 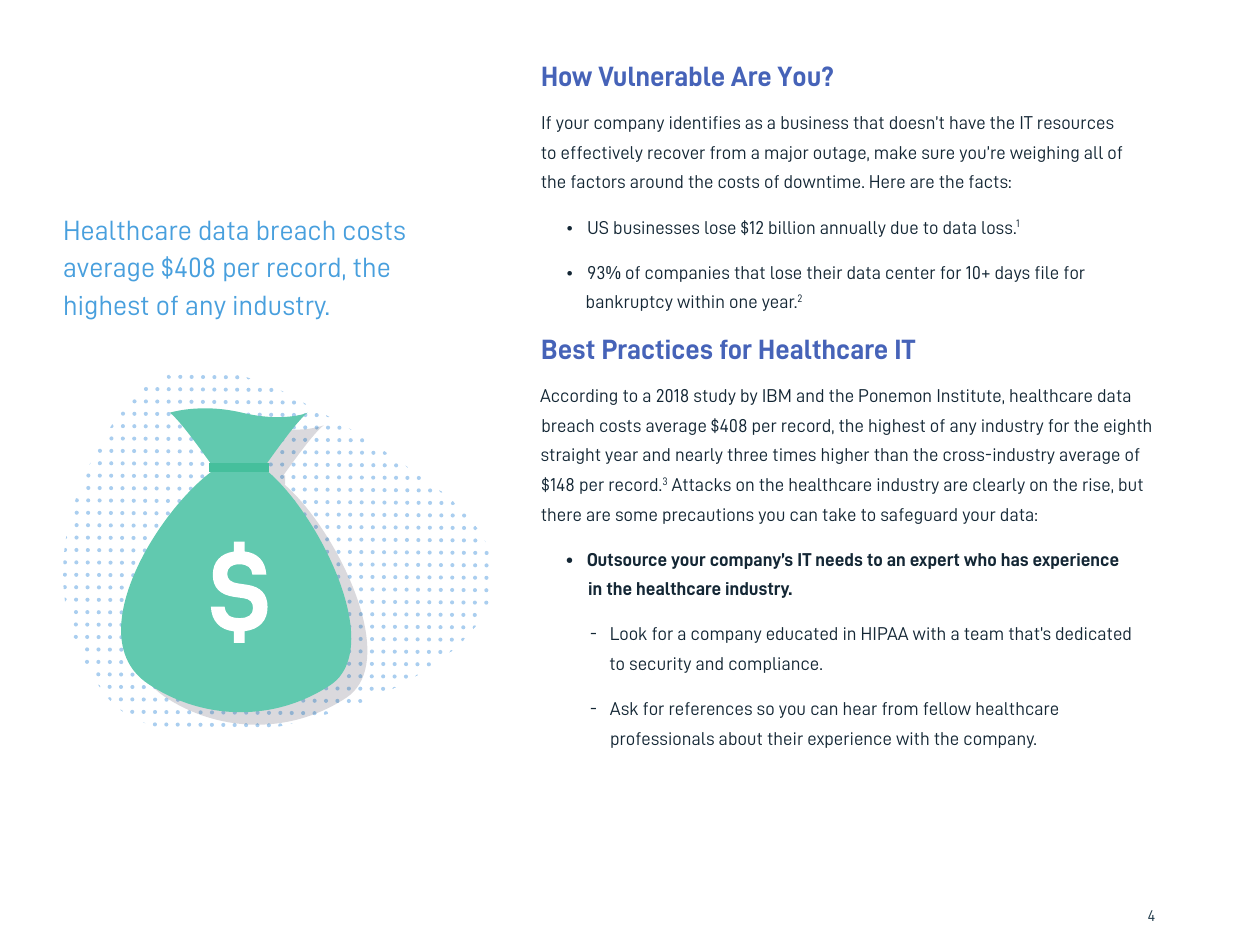 I want to click on Vulnerable, so click(x=661, y=76).
